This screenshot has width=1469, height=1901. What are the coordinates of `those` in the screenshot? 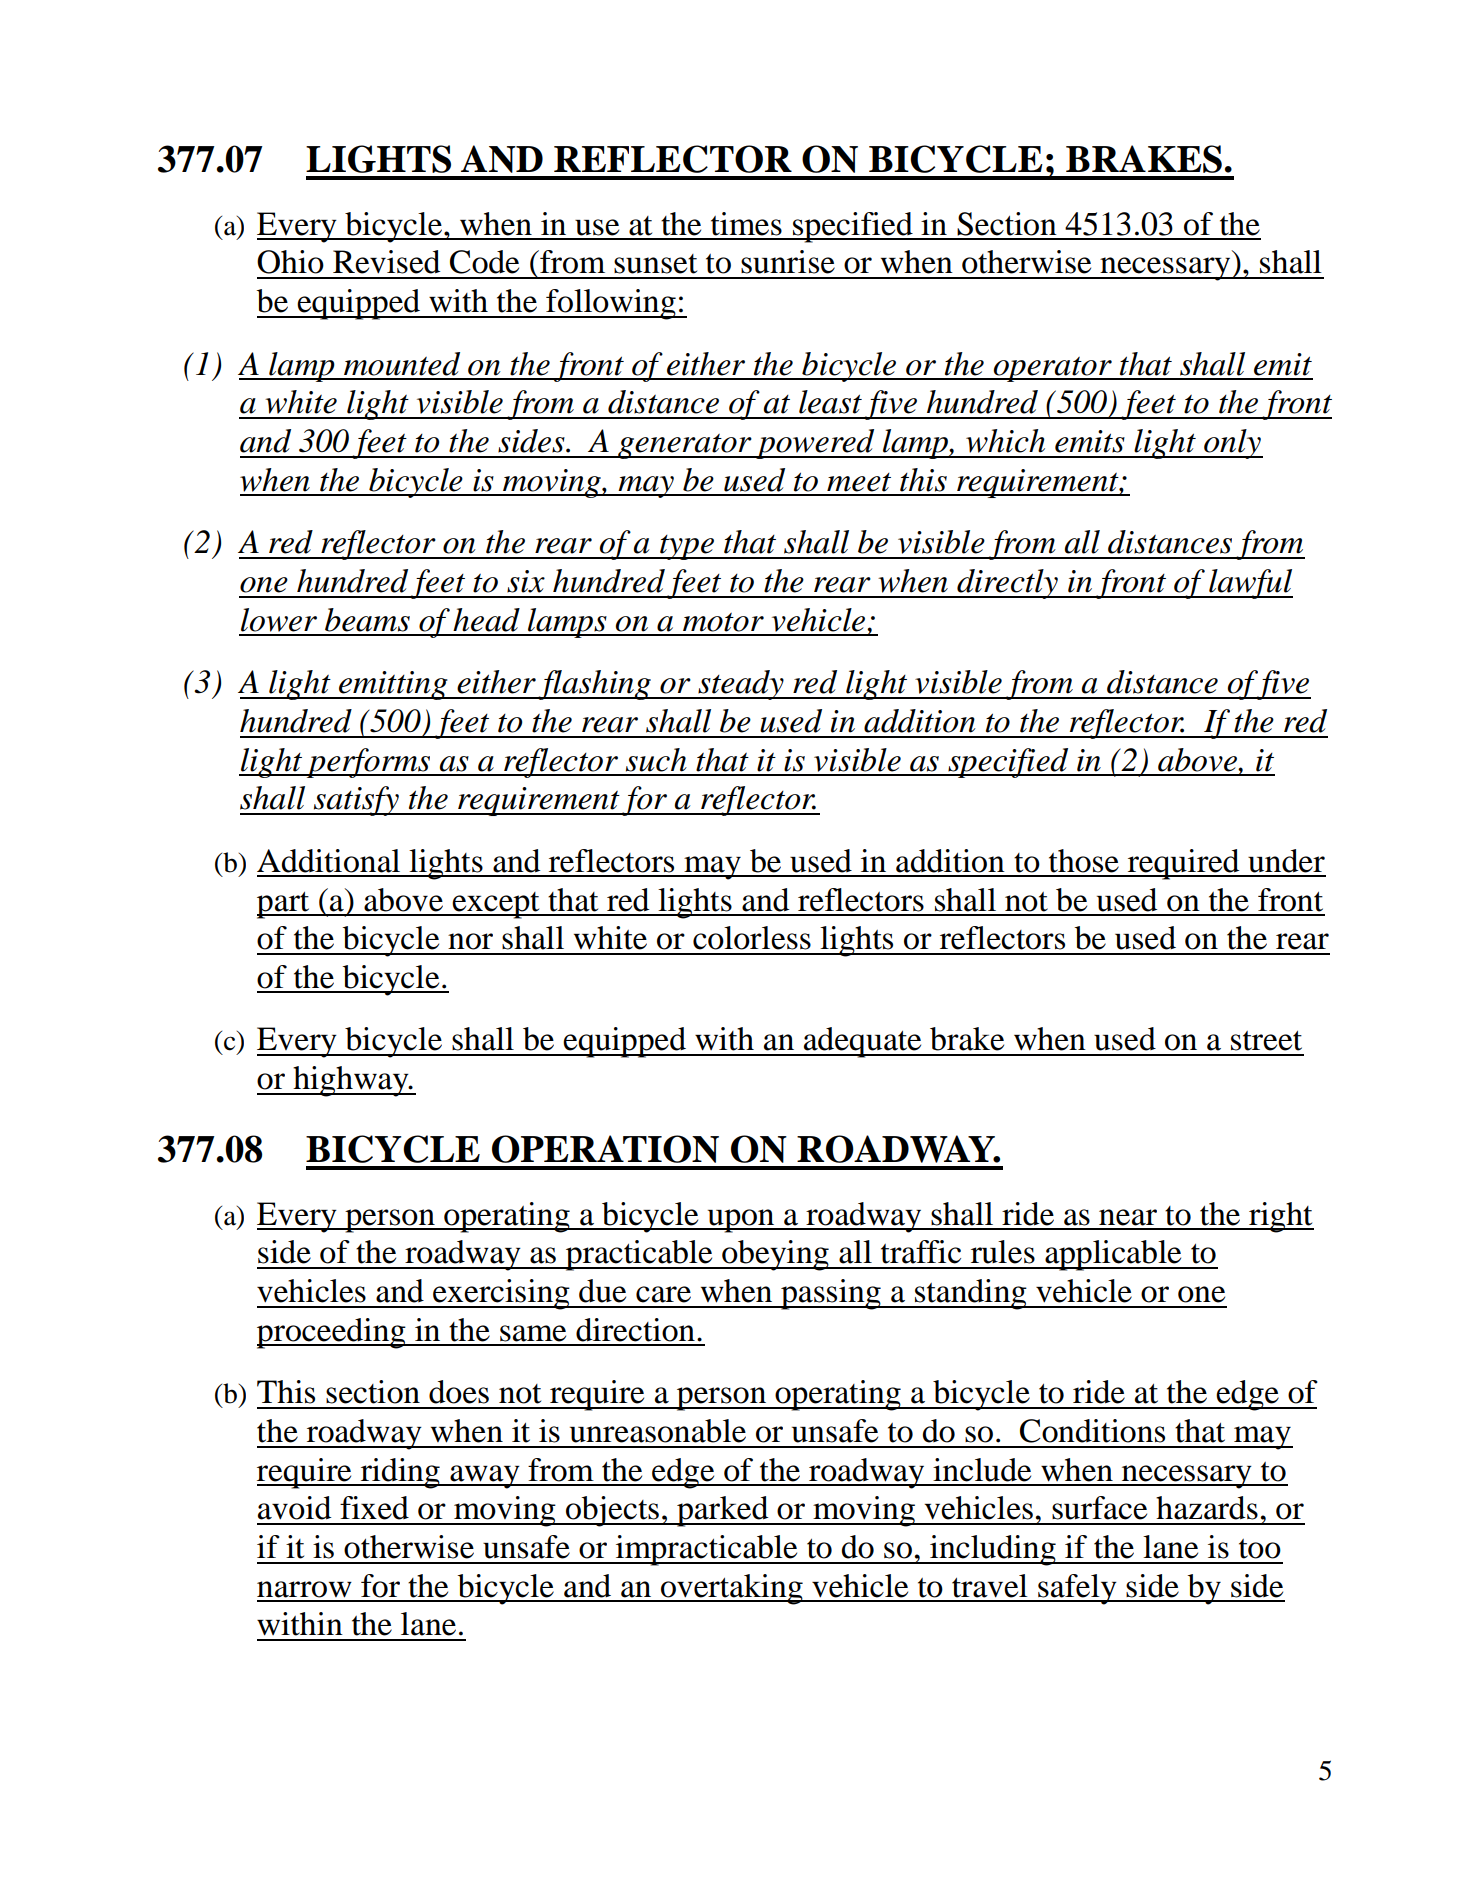 It's located at (1084, 861).
